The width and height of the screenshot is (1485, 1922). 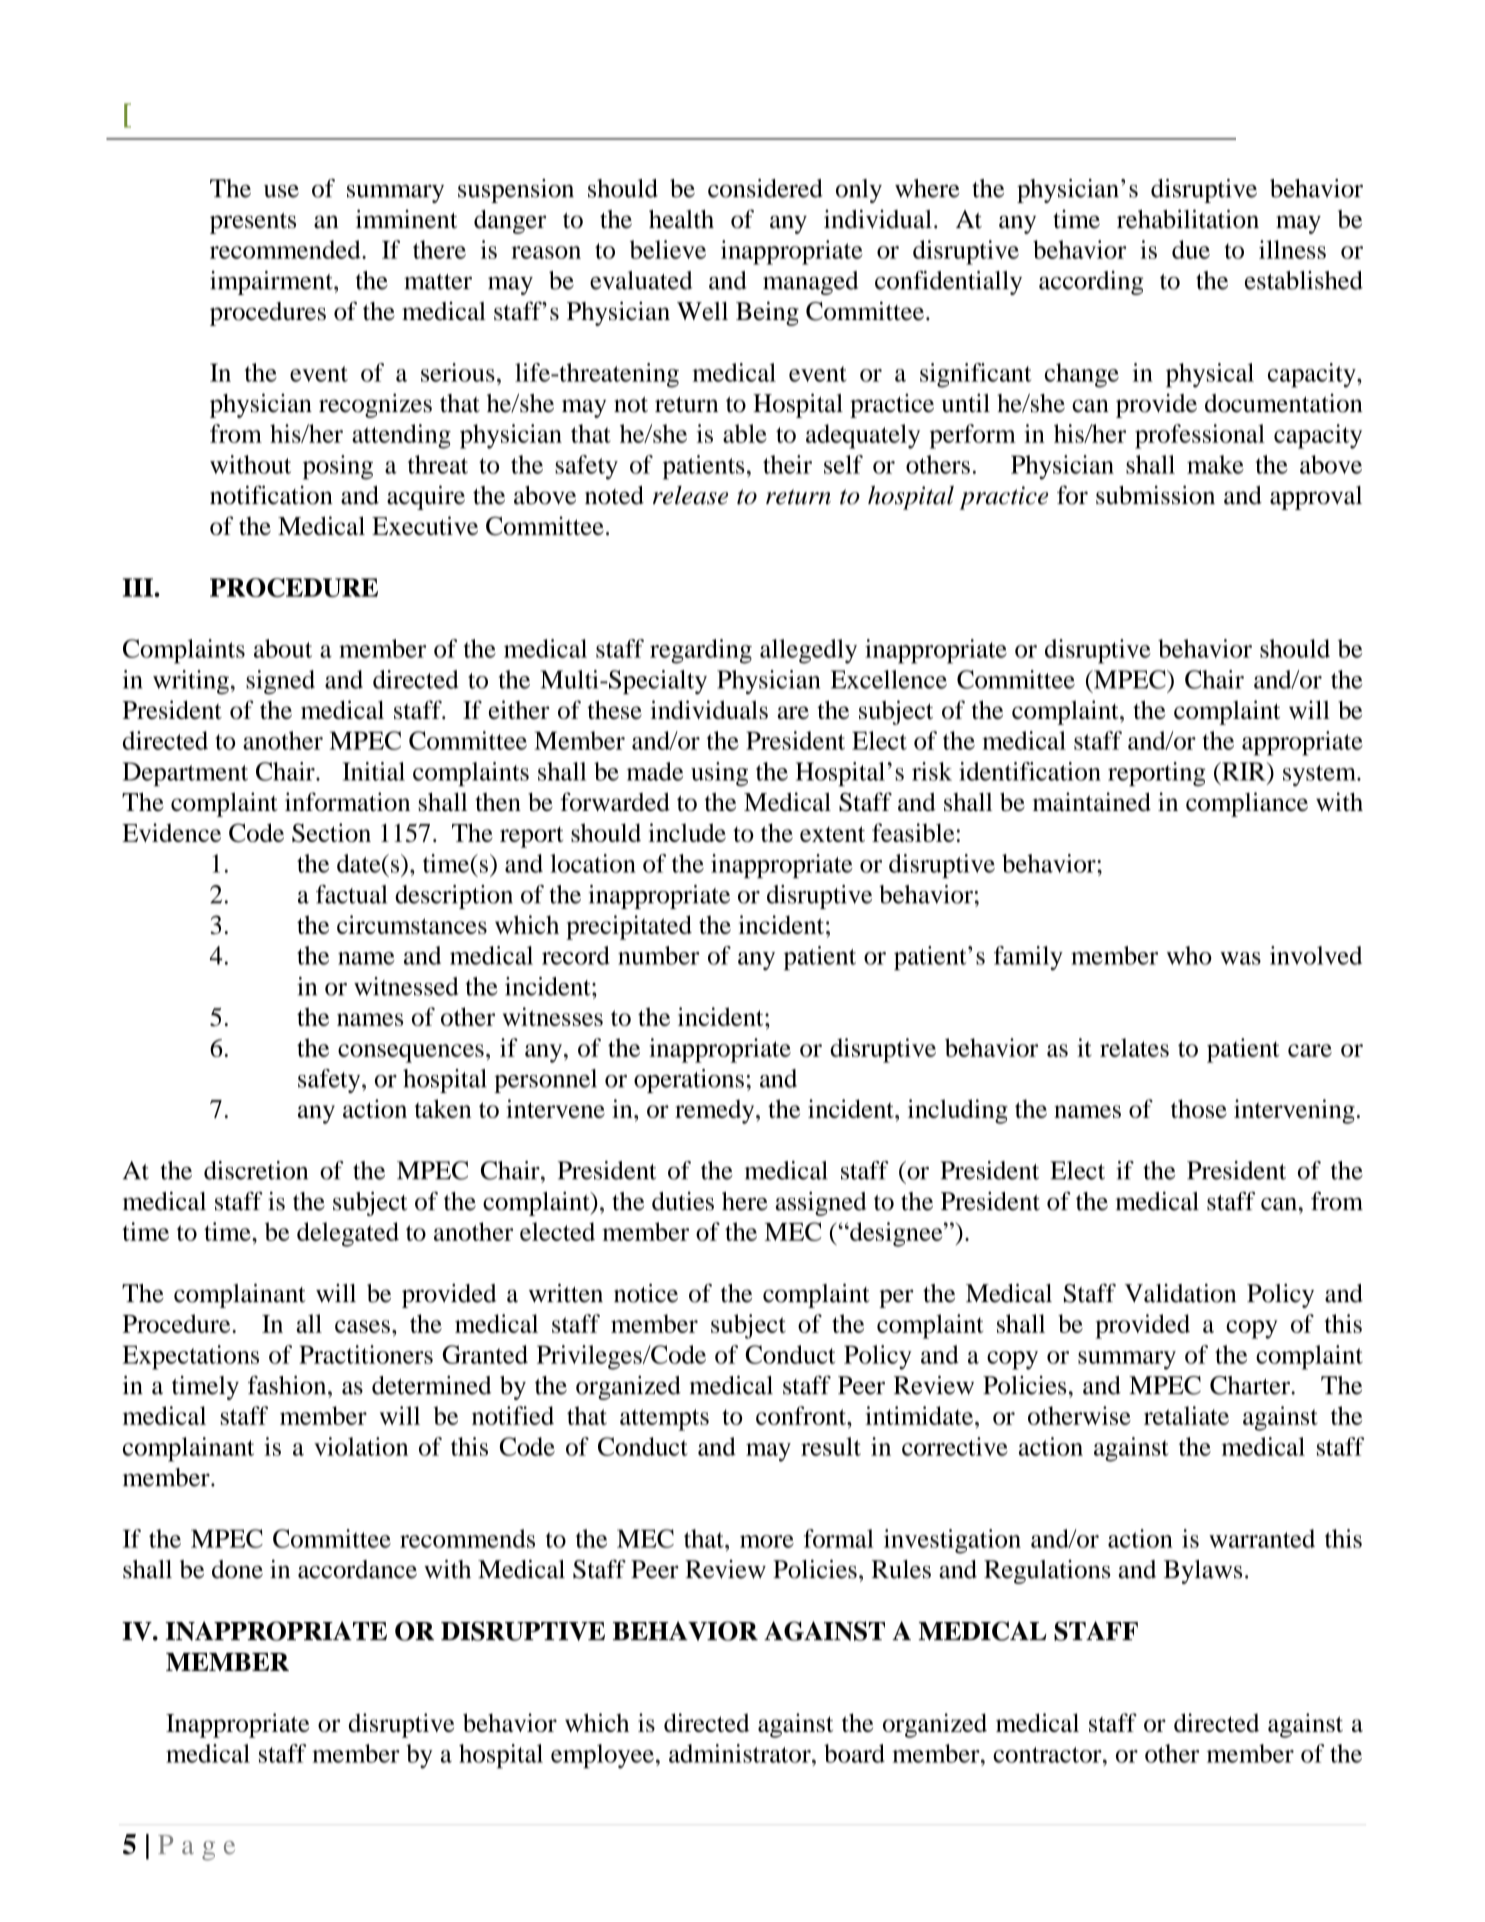 I want to click on recommended, so click(x=286, y=249).
